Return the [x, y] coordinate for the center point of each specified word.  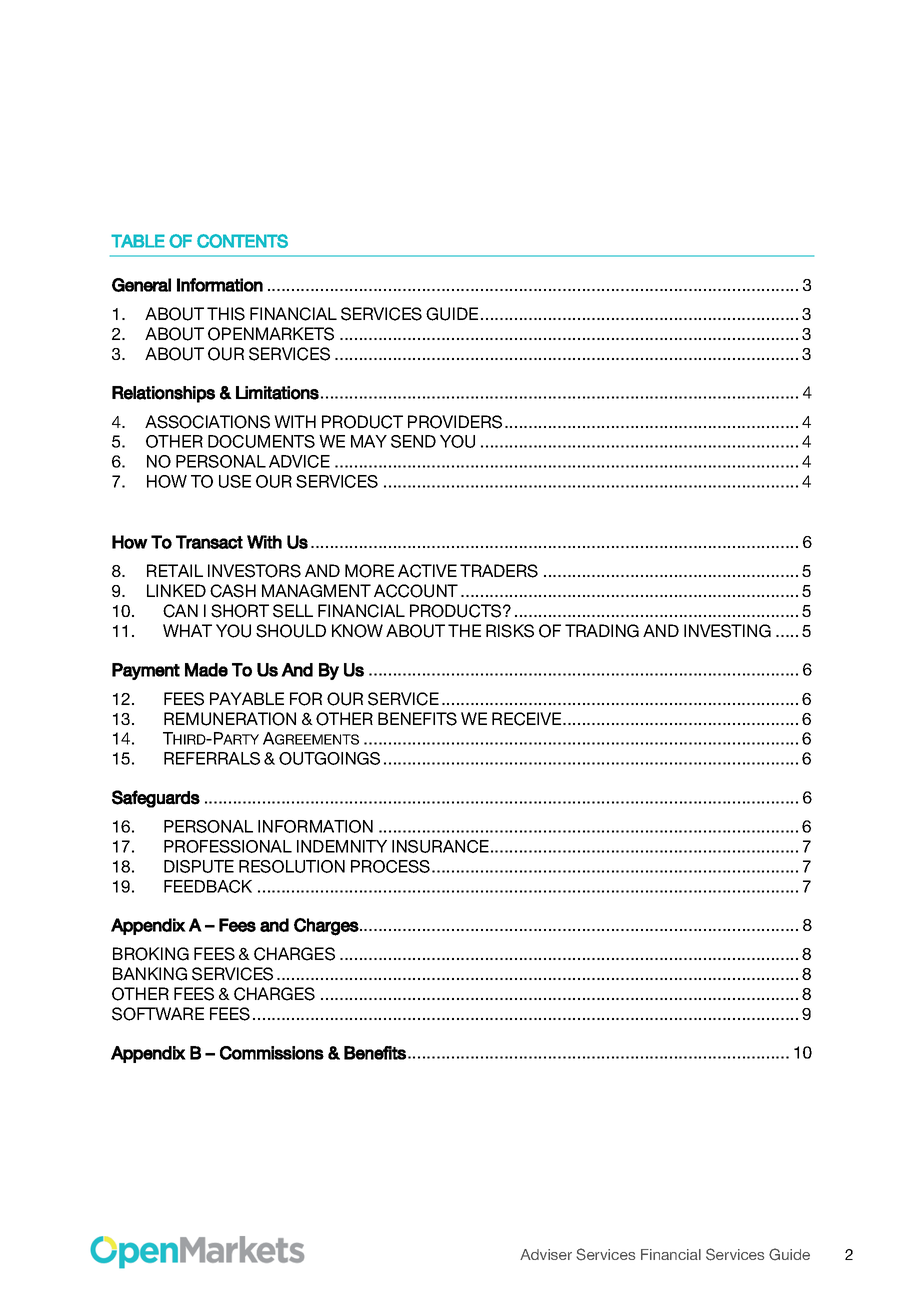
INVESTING [727, 631]
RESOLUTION [292, 866]
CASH [233, 591]
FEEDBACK [208, 886]
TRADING [602, 631]
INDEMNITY [342, 846]
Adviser [546, 1254]
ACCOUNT [416, 591]
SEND [413, 441]
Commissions [272, 1053]
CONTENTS [242, 241]
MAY [369, 441]
